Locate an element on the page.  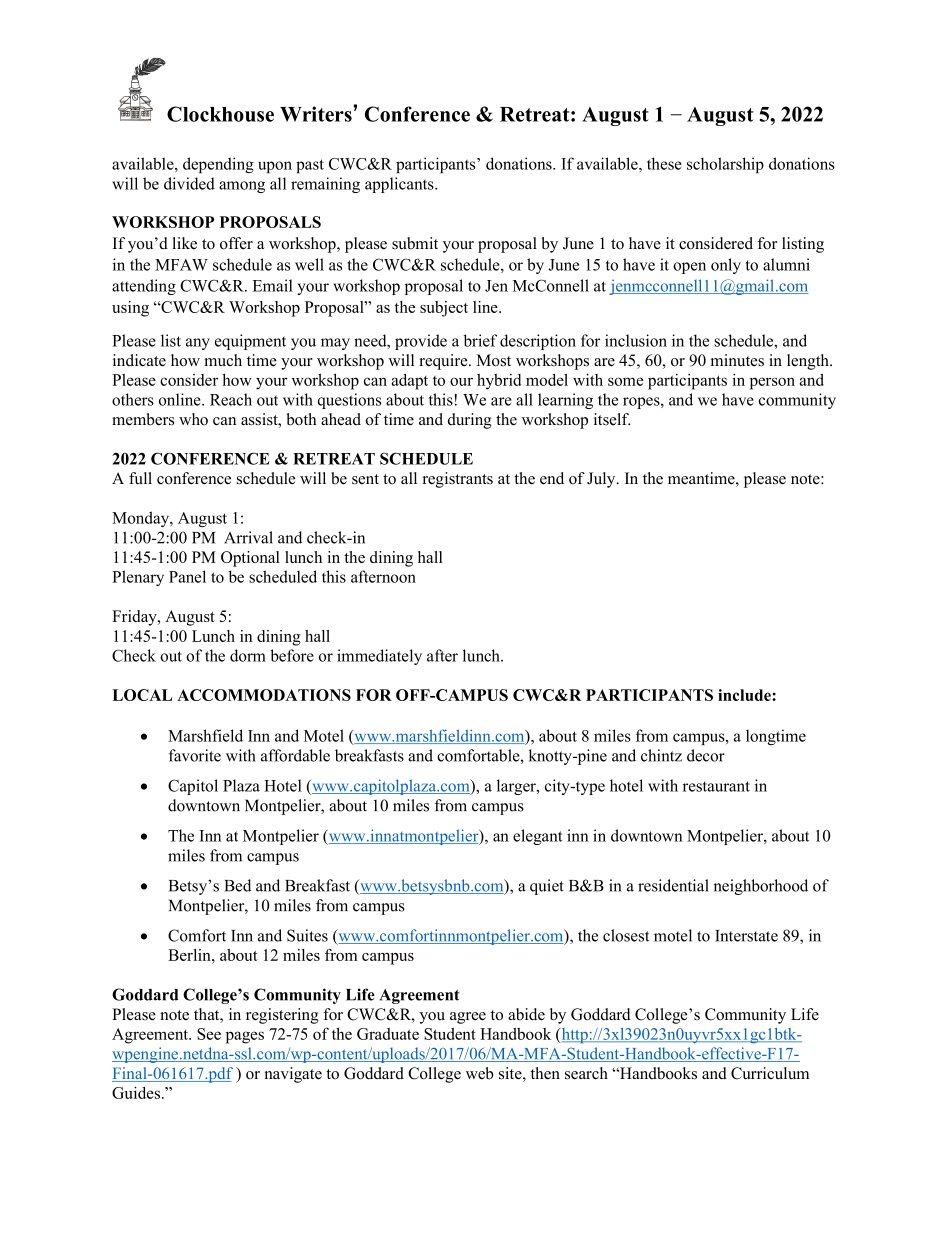
applicants is located at coordinates (400, 185).
